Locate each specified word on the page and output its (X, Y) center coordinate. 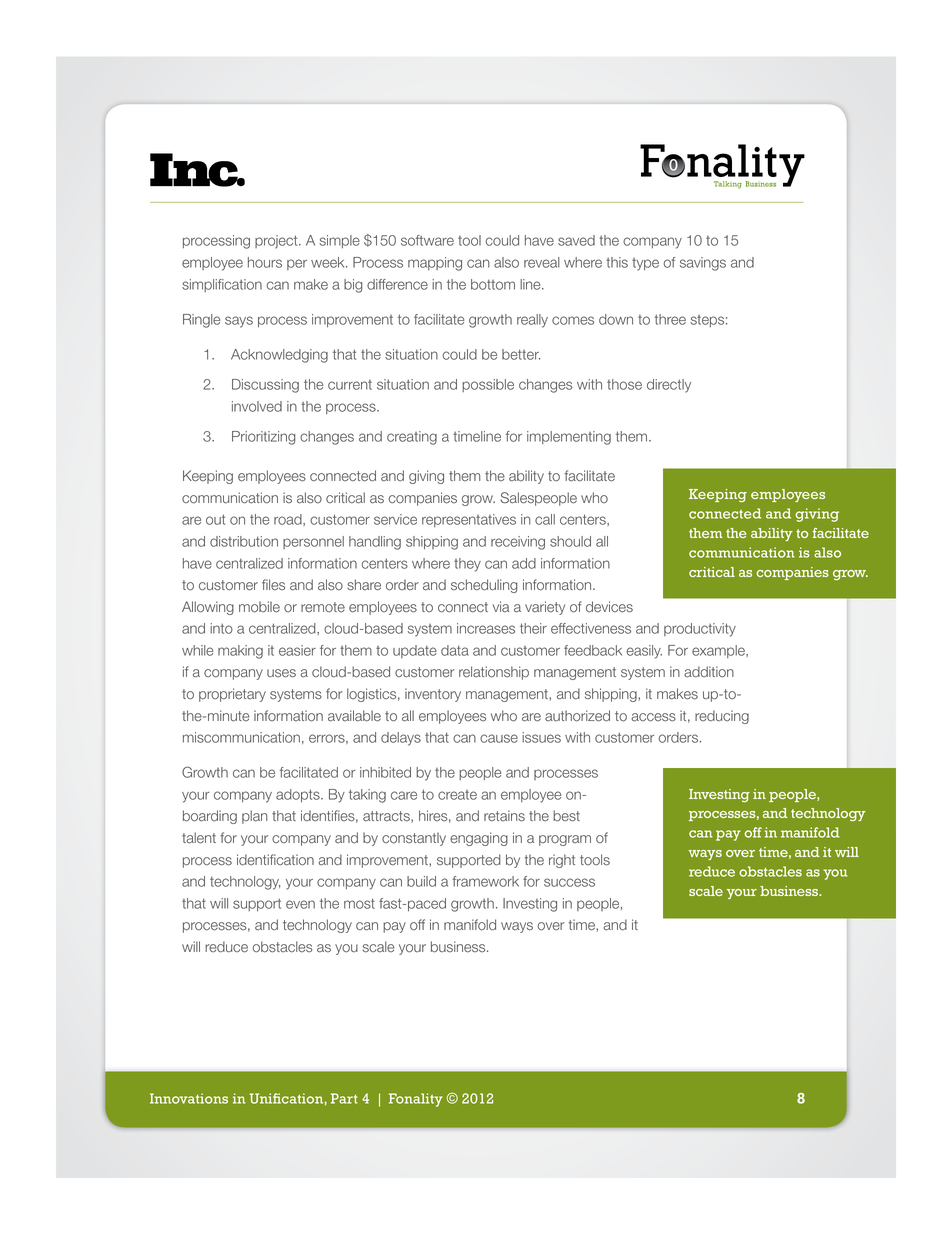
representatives (469, 520)
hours (265, 262)
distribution (244, 541)
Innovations (189, 1098)
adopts (299, 796)
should (570, 541)
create (457, 795)
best (566, 816)
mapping (435, 264)
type (645, 264)
